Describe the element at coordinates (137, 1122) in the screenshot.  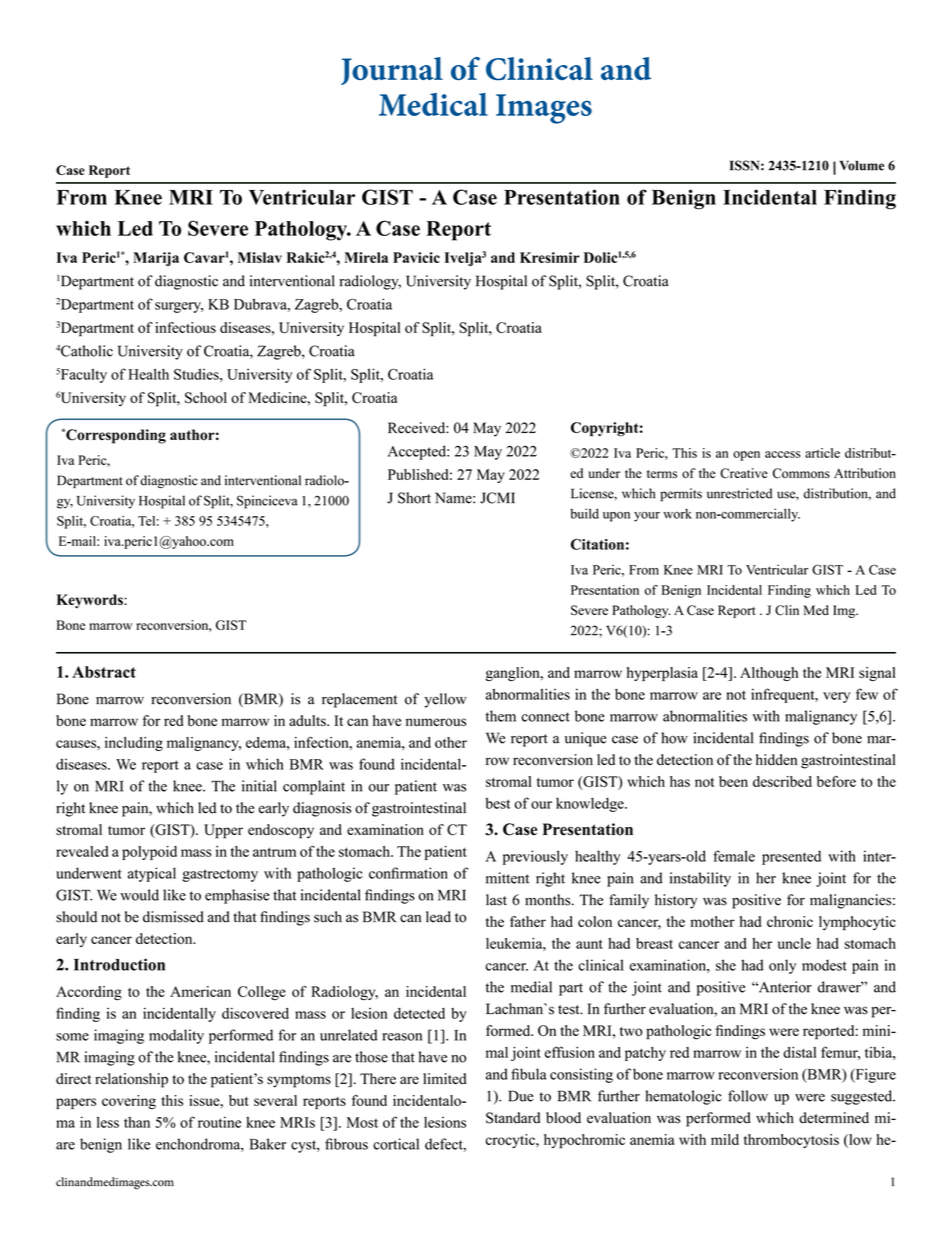
I see `than` at that location.
